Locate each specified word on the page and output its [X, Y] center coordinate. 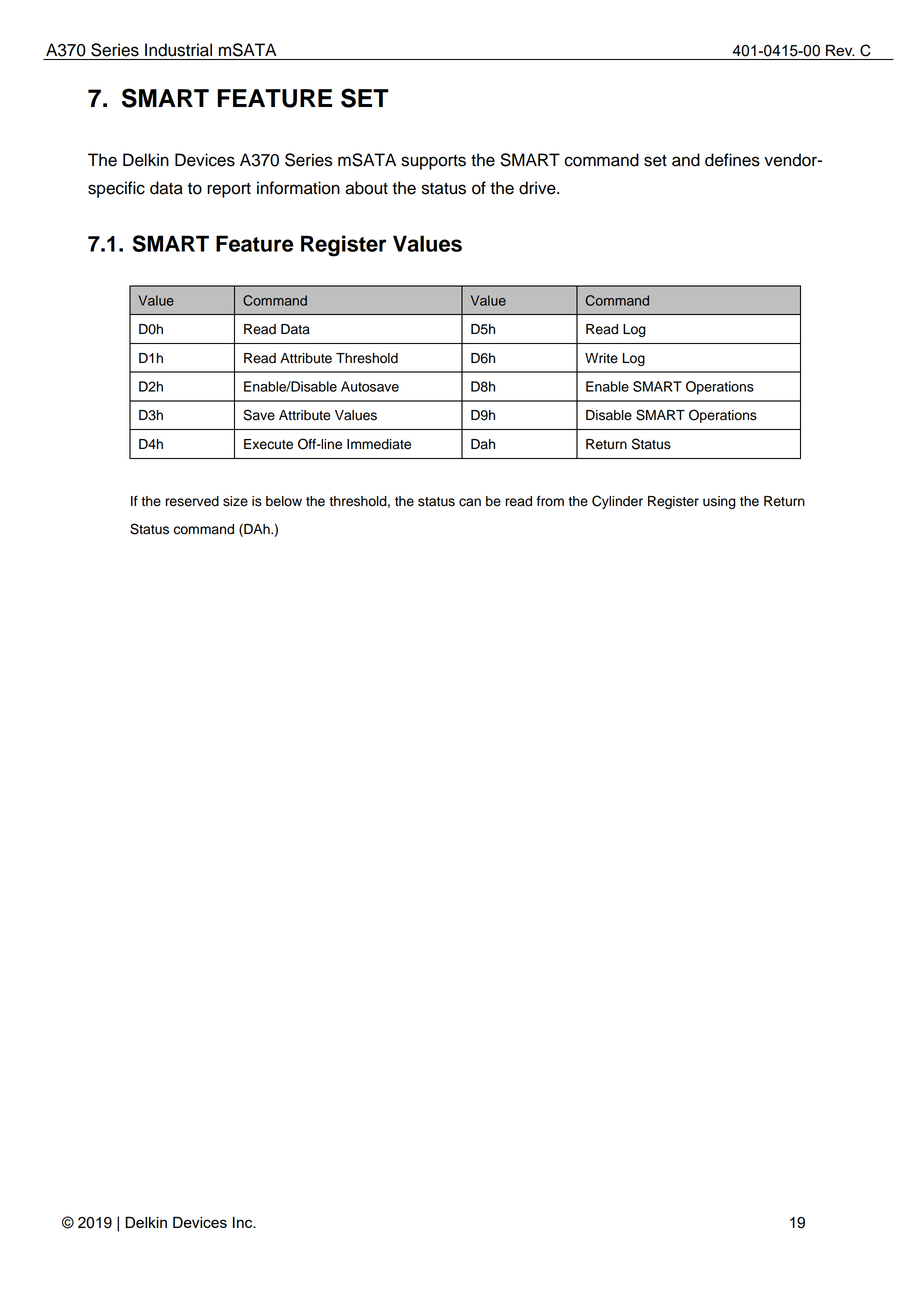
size [235, 501]
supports [433, 162]
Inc [244, 1222]
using [719, 502]
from [550, 501]
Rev [840, 50]
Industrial [178, 50]
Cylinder [617, 502]
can [470, 502]
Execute [268, 444]
